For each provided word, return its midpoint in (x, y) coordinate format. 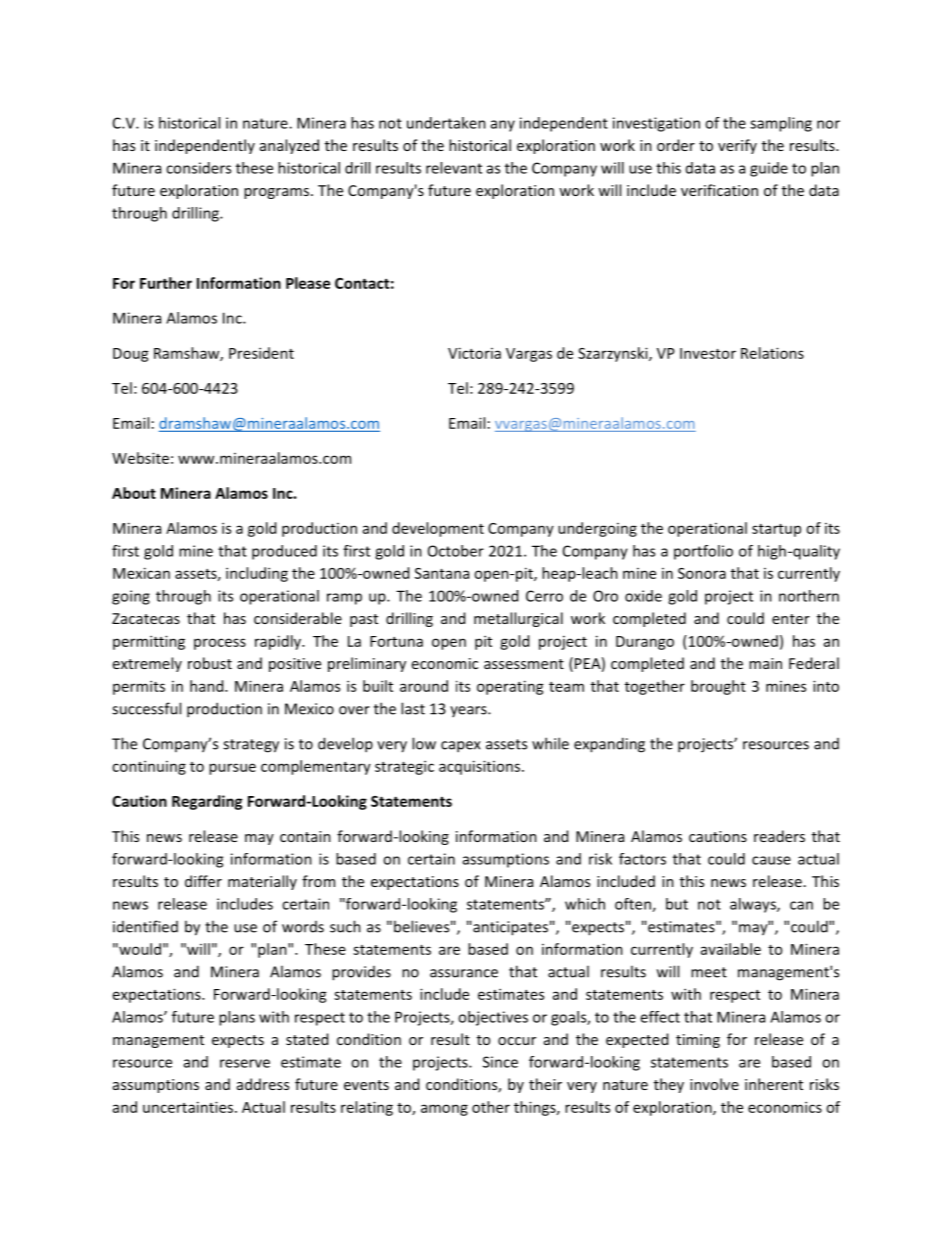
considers (198, 168)
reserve (245, 1063)
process (220, 644)
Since (500, 1062)
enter (791, 619)
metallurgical (518, 619)
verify (737, 146)
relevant (454, 168)
